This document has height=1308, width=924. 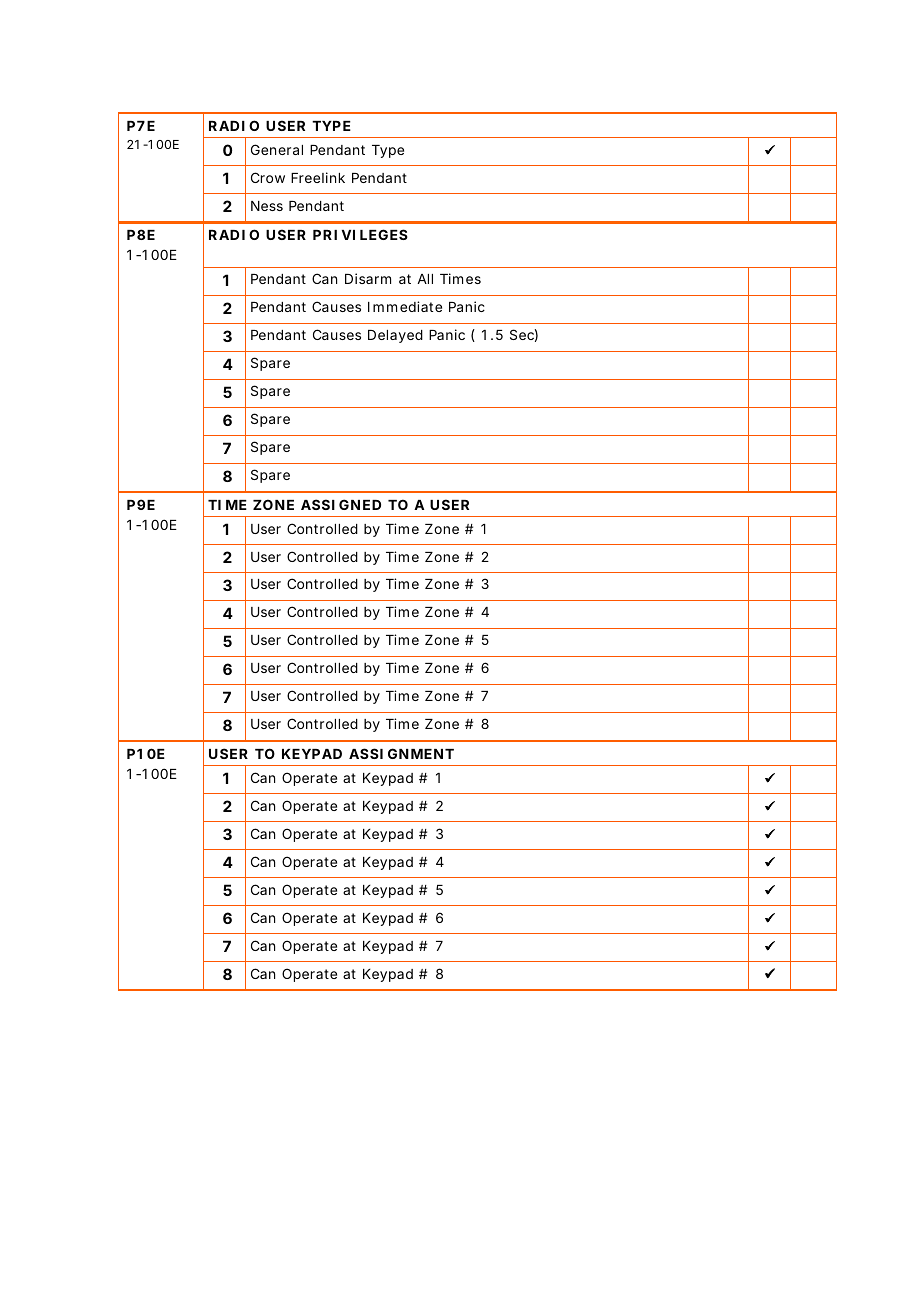 What do you see at coordinates (425, 279) in the document?
I see `All` at bounding box center [425, 279].
